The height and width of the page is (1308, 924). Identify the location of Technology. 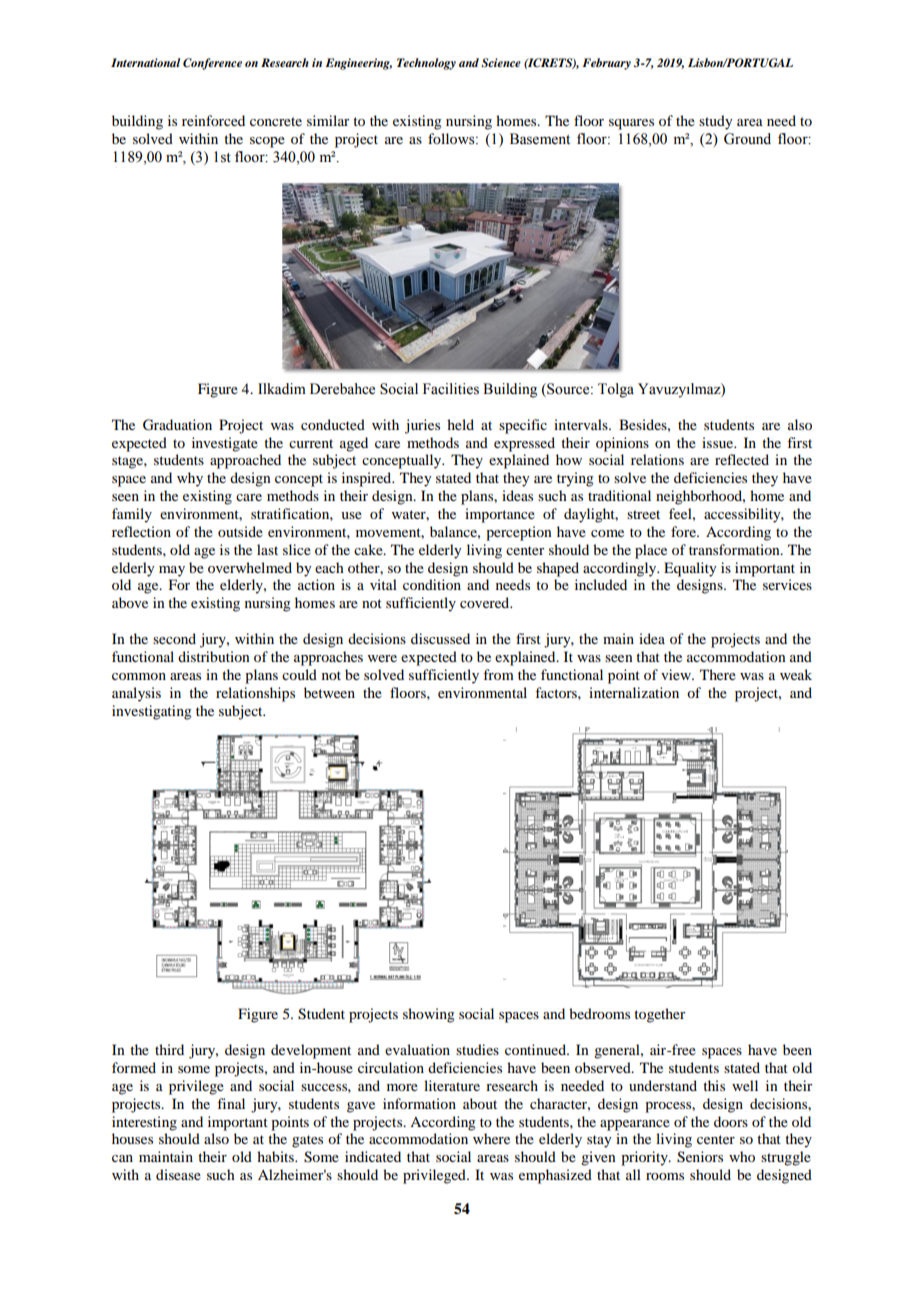
(426, 64).
